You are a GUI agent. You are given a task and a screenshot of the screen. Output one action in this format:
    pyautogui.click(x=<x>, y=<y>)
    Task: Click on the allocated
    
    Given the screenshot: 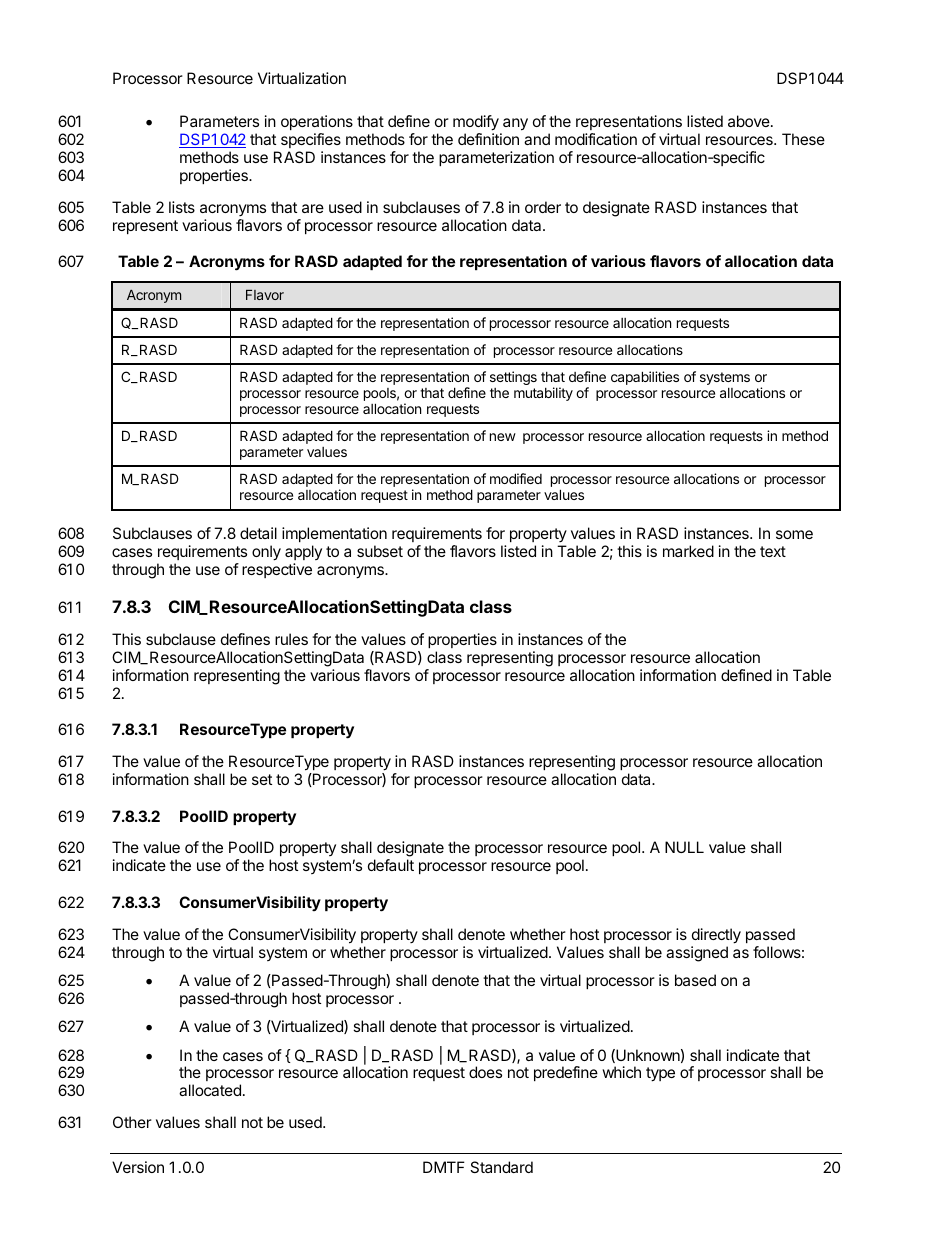 What is the action you would take?
    pyautogui.click(x=210, y=1090)
